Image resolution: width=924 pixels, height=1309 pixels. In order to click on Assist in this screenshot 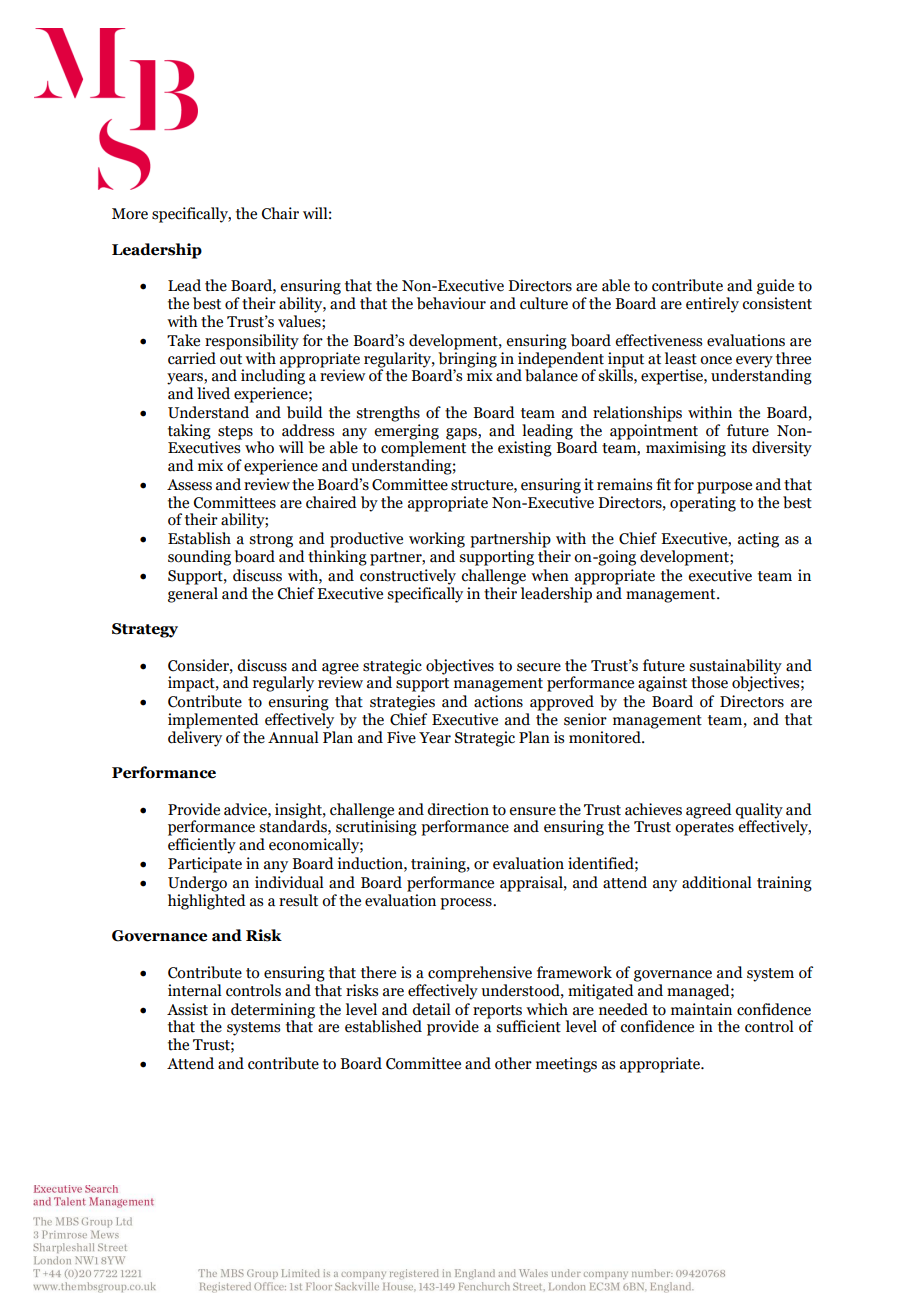, I will do `click(187, 1009)`.
